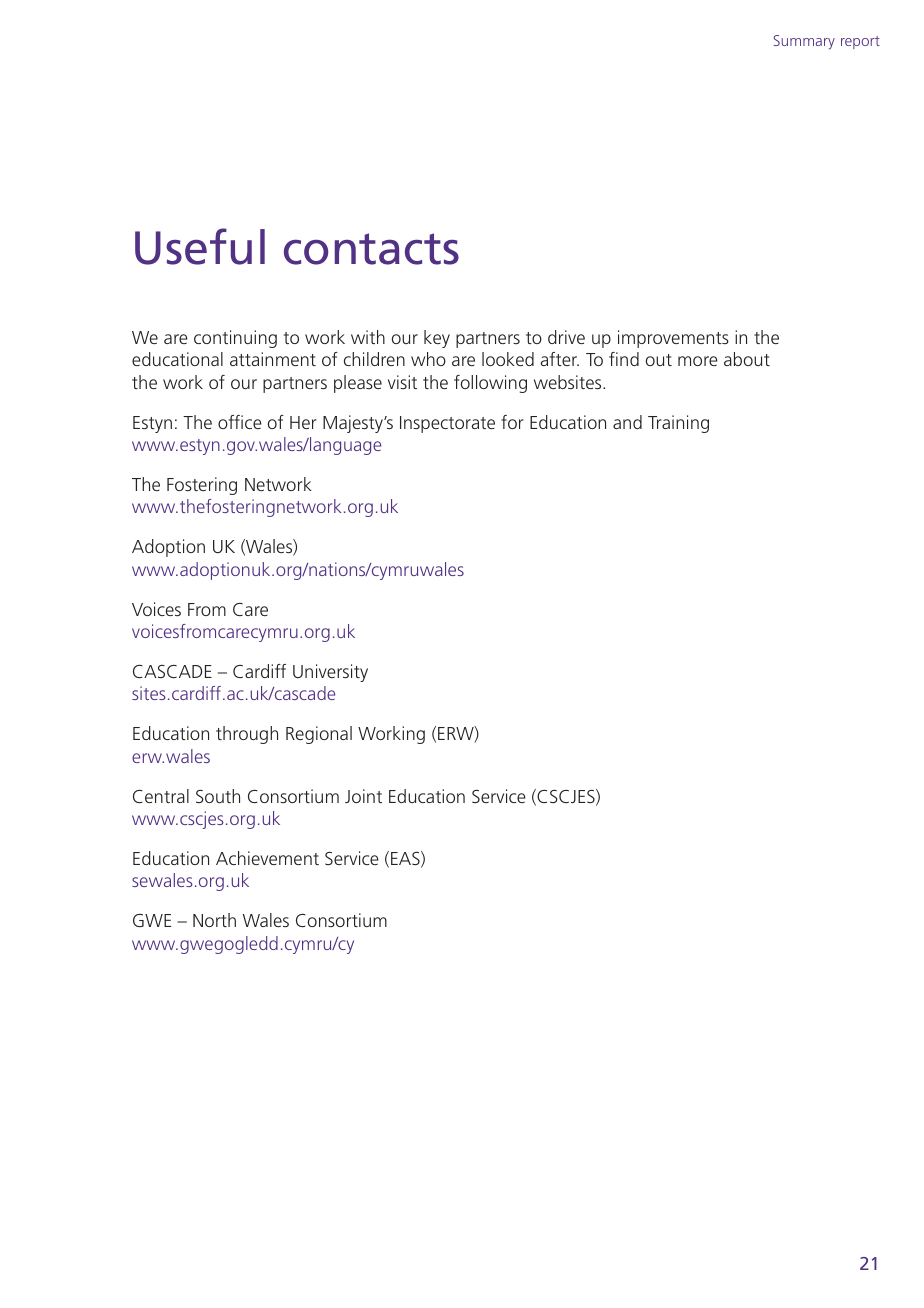 The width and height of the screenshot is (924, 1308). Describe the element at coordinates (330, 673) in the screenshot. I see `University` at that location.
